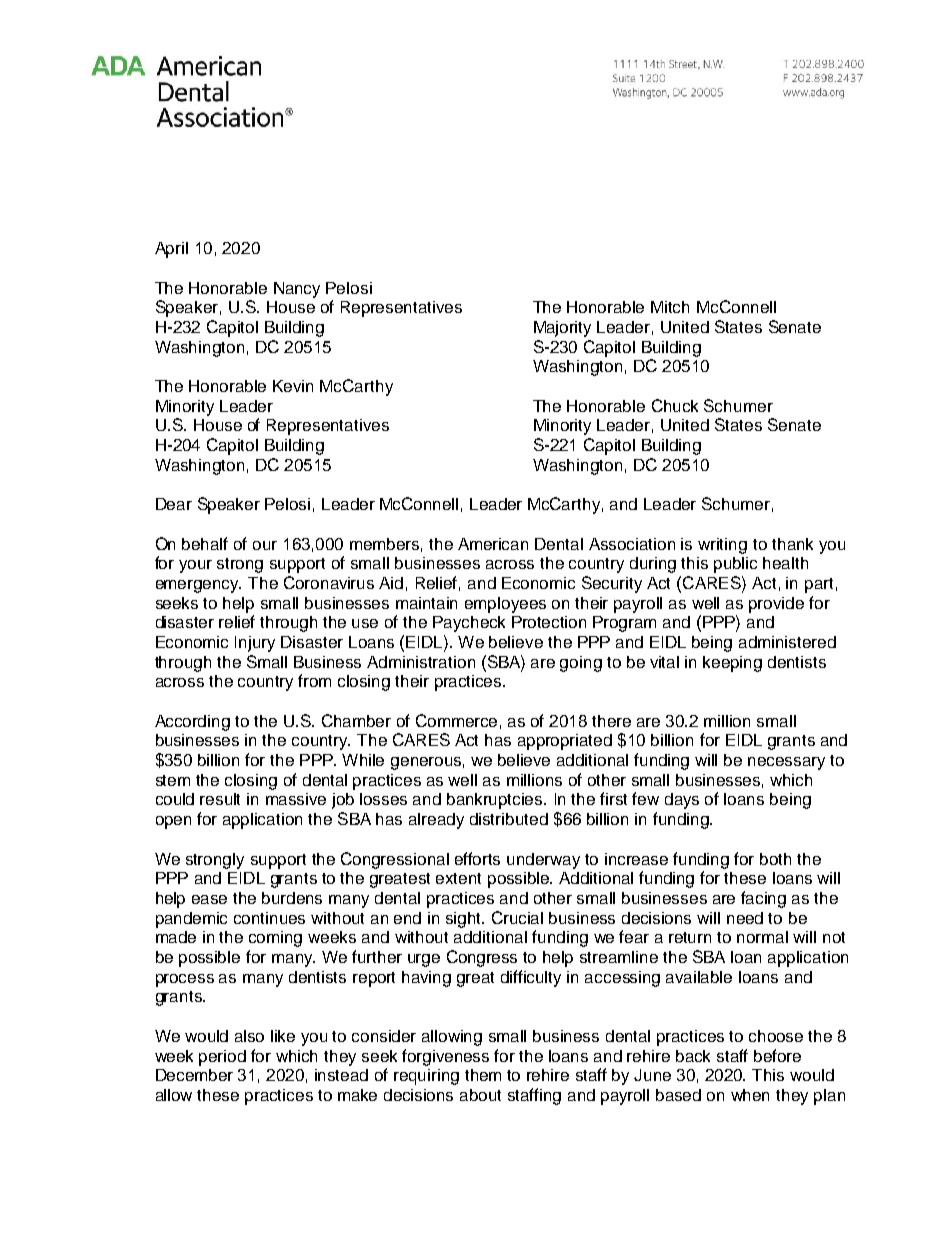 This screenshot has height=1233, width=952. I want to click on bankruptcies, so click(496, 801).
